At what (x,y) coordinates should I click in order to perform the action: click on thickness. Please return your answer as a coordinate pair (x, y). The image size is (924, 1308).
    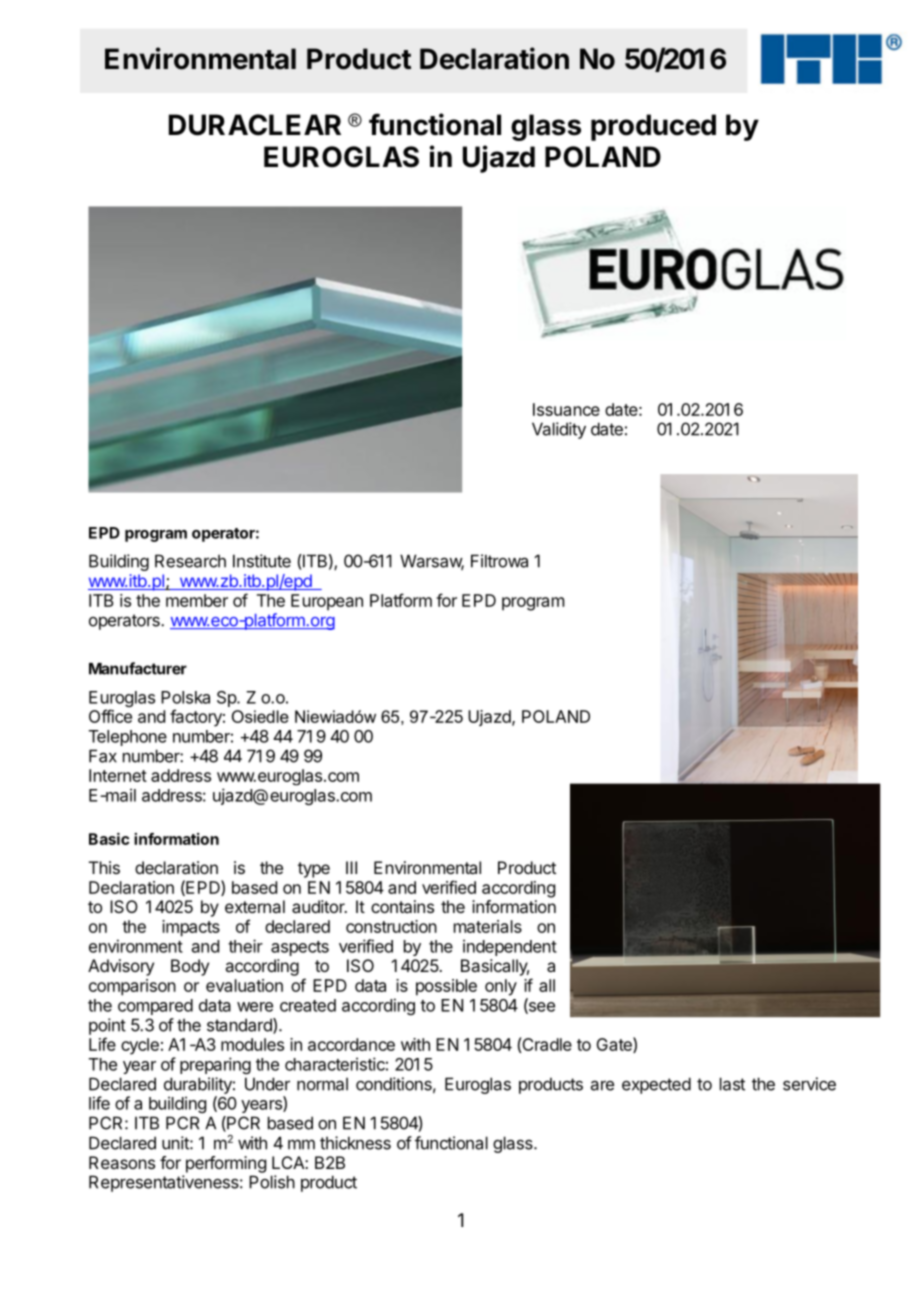
    Looking at the image, I should click on (355, 1143).
